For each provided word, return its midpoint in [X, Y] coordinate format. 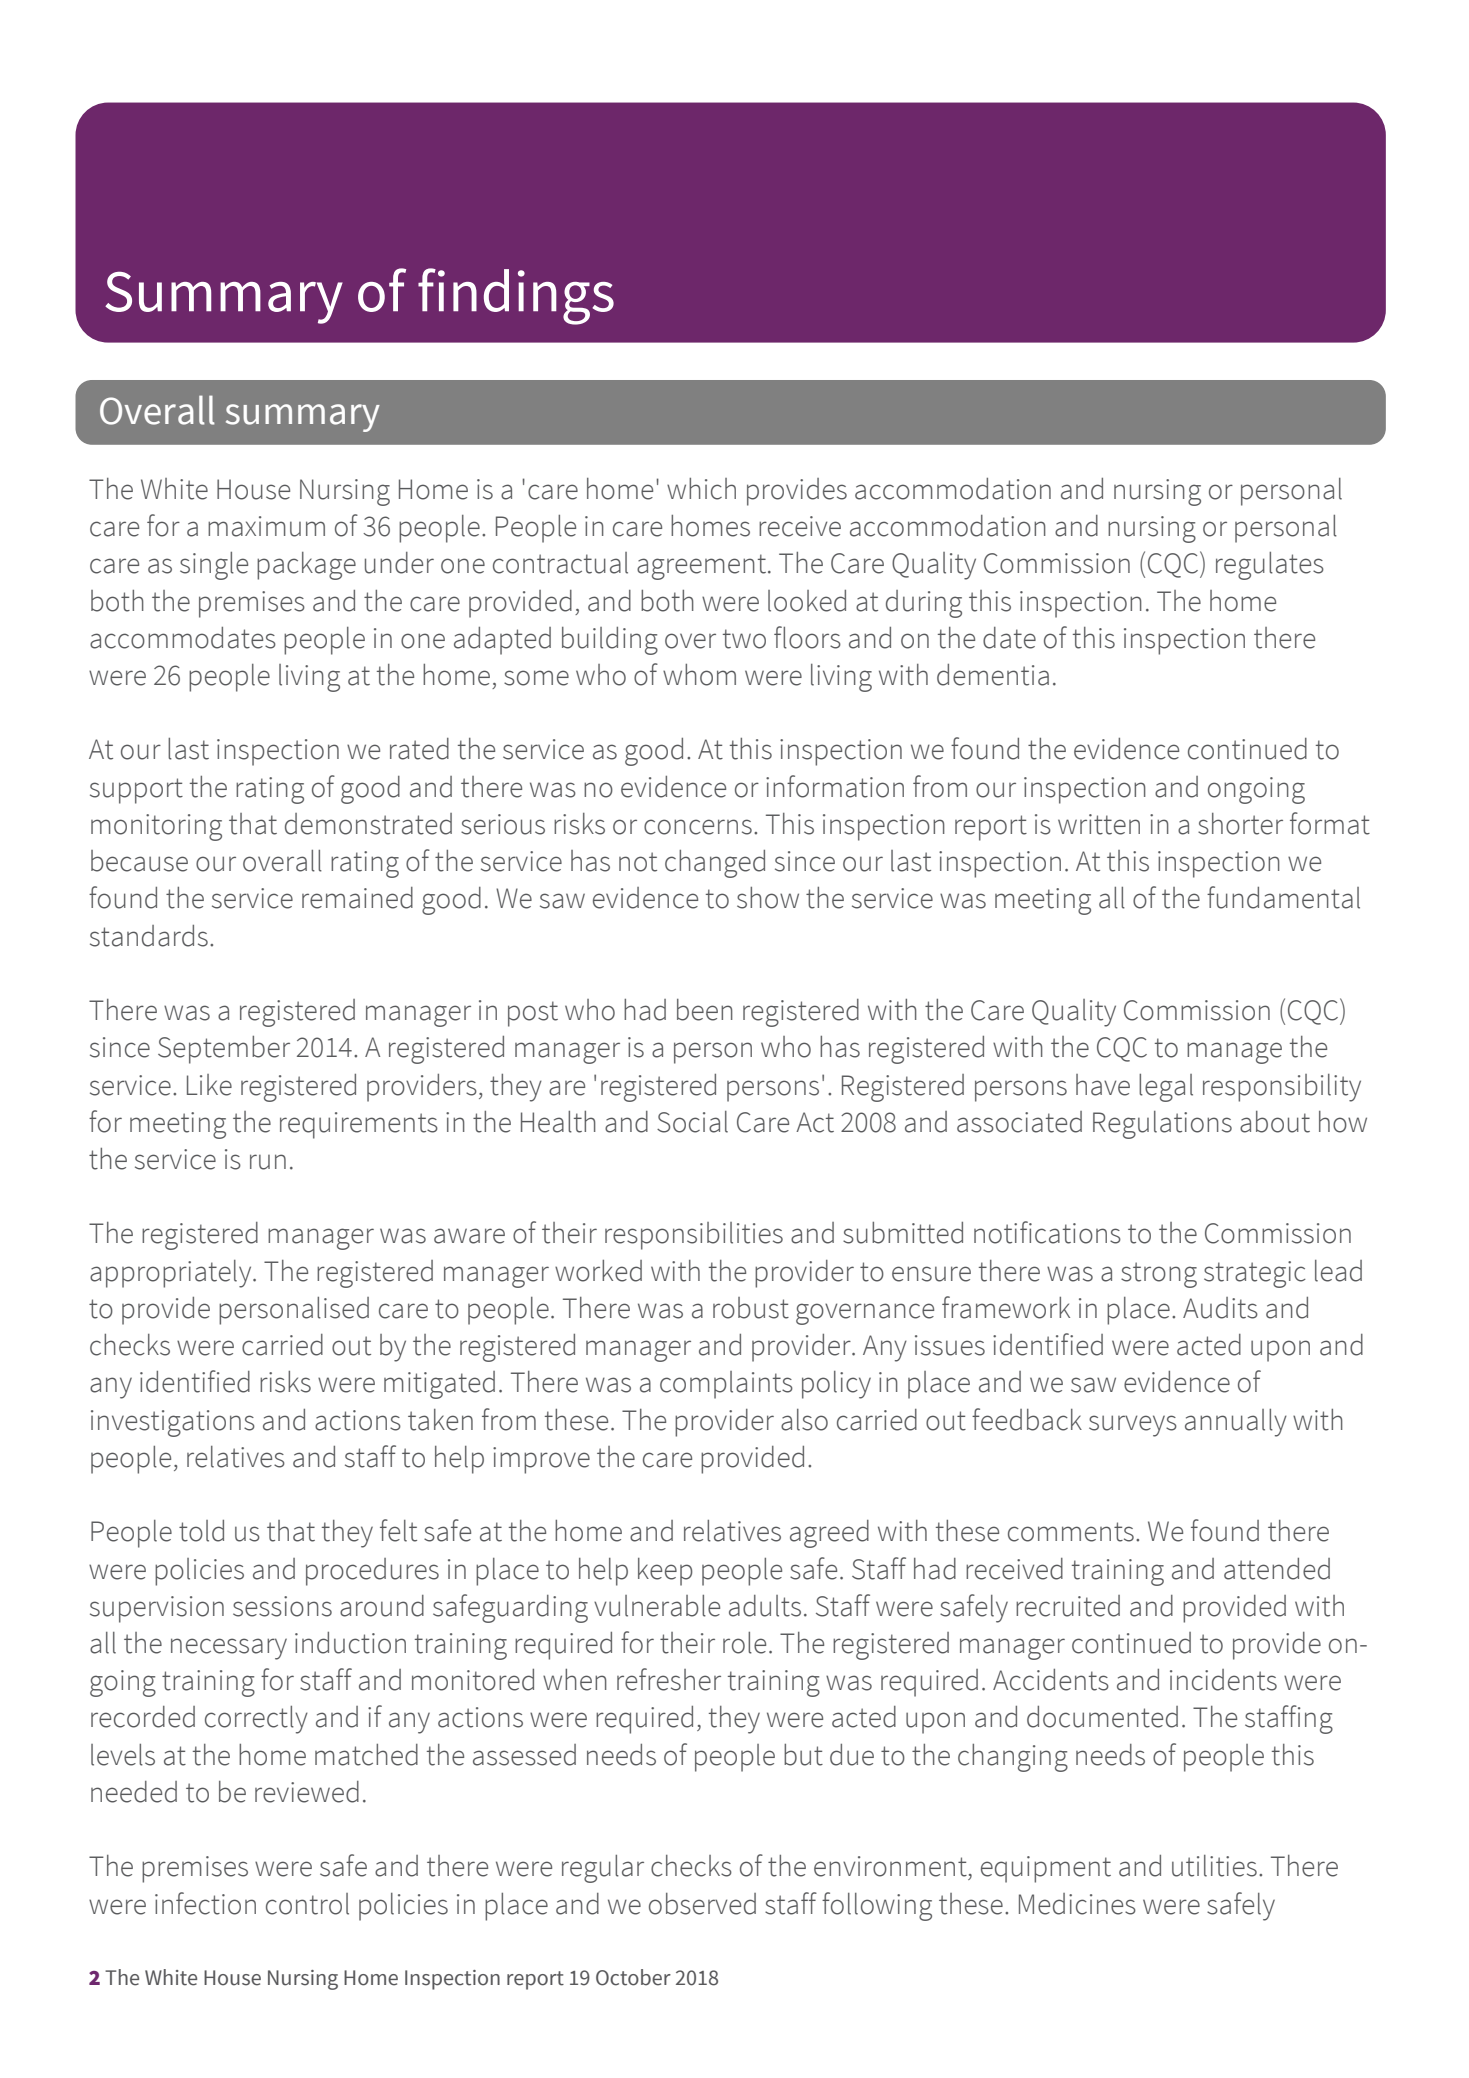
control [307, 1904]
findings [516, 296]
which [701, 489]
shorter [1240, 824]
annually [1236, 1423]
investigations [173, 1423]
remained [357, 898]
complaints [726, 1385]
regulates [1270, 566]
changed [715, 864]
